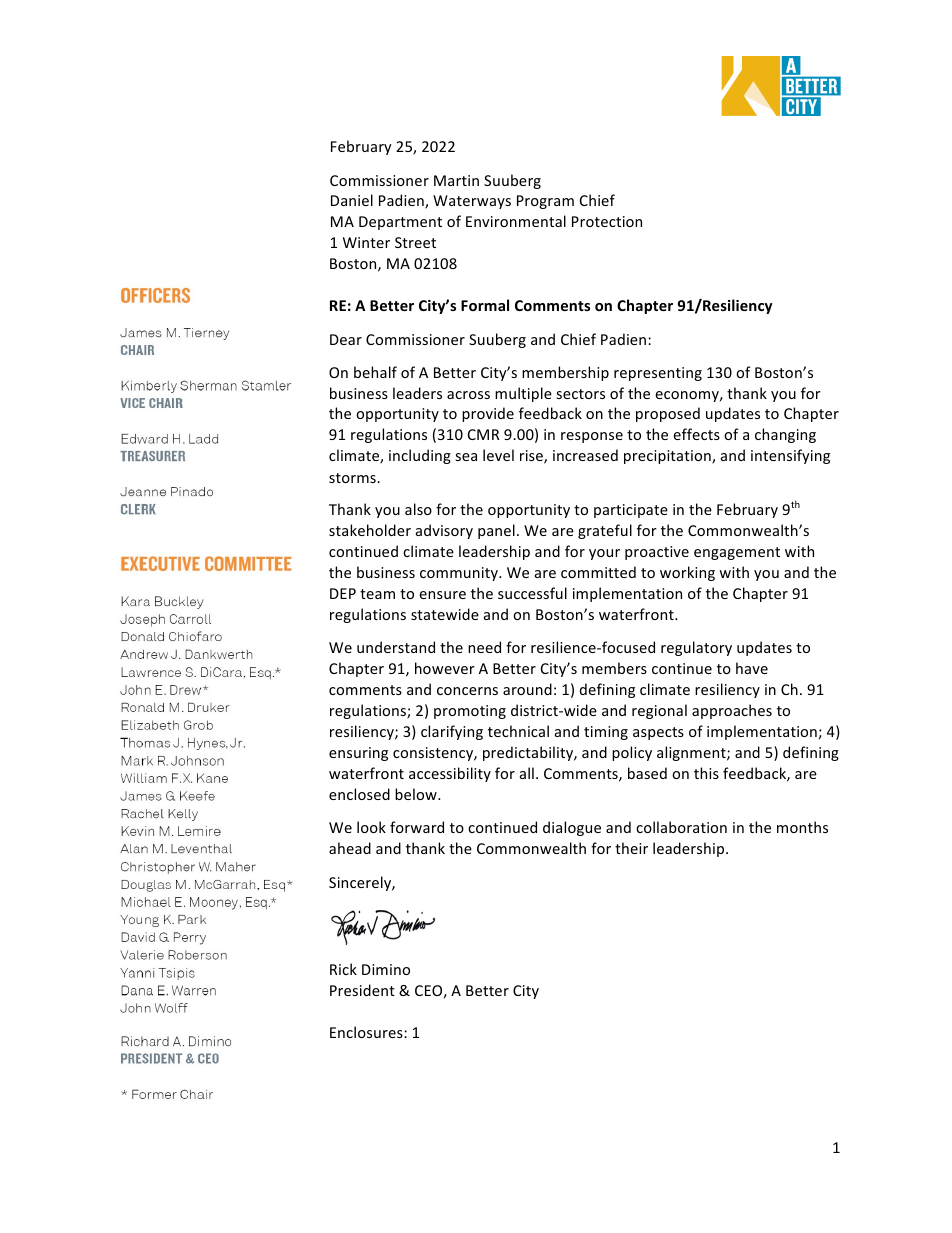 This screenshot has width=952, height=1233. What do you see at coordinates (737, 553) in the screenshot?
I see `engagement` at bounding box center [737, 553].
